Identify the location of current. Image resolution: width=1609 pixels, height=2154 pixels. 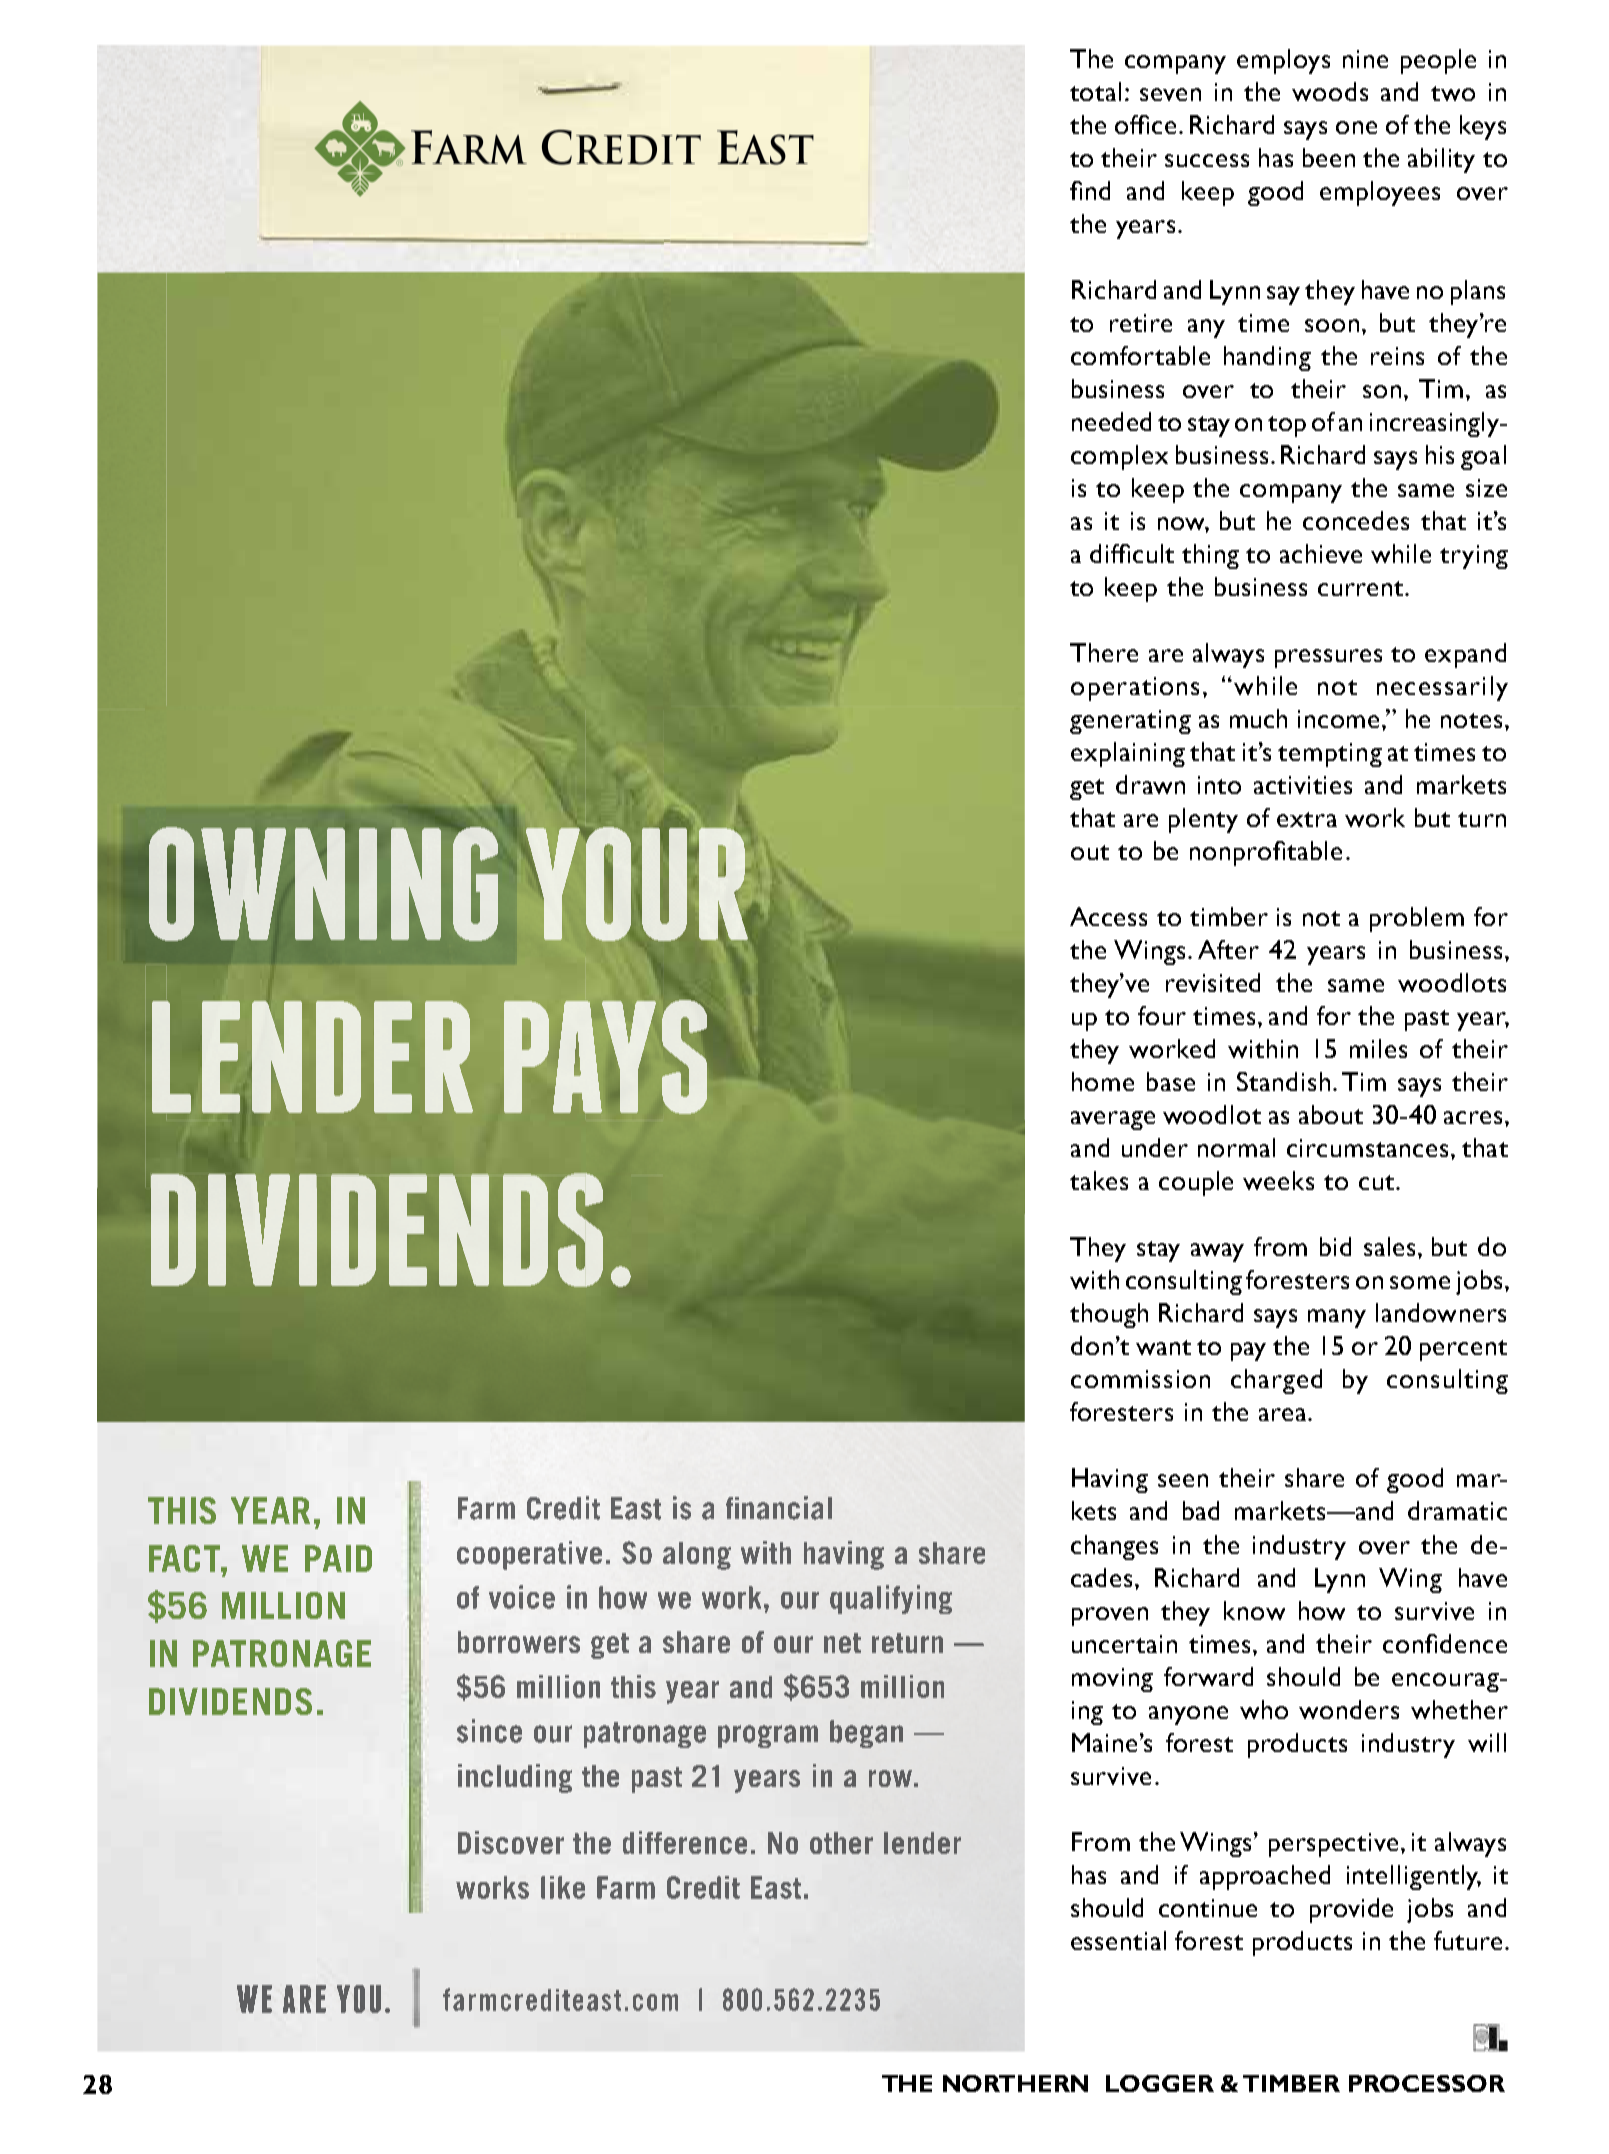
(1362, 588).
